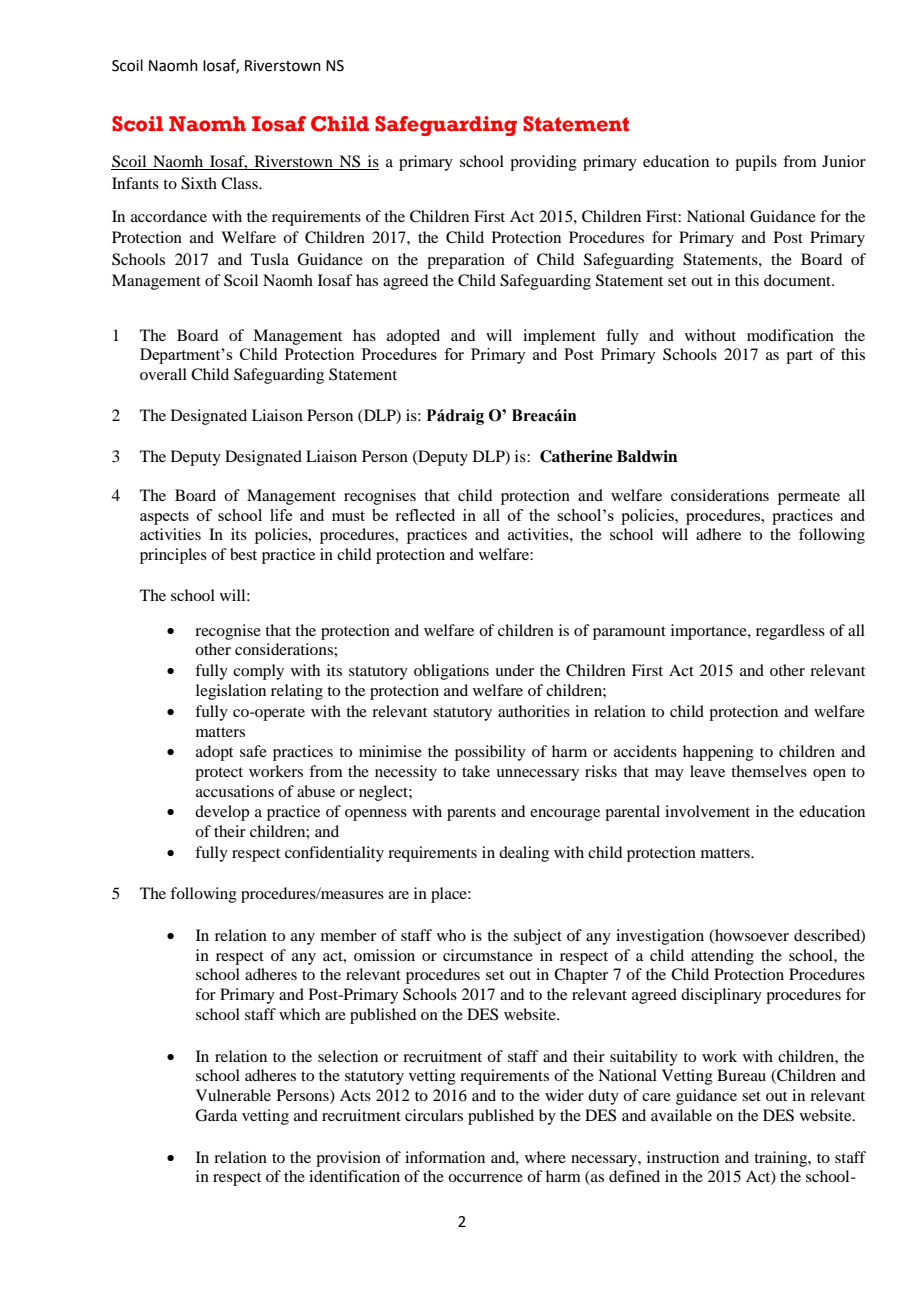  I want to click on under, so click(514, 670).
